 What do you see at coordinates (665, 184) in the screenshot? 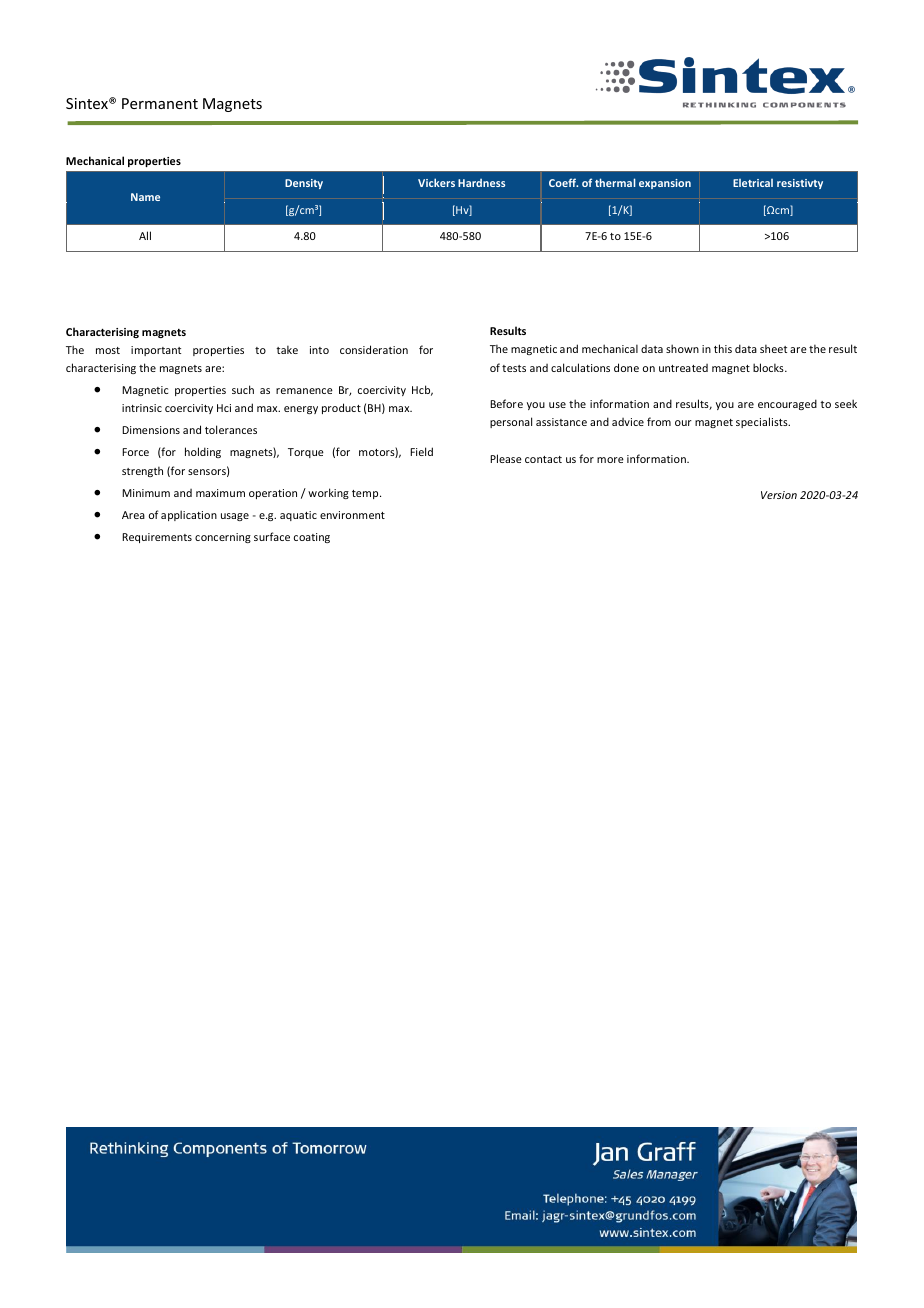
I see `expansion` at bounding box center [665, 184].
